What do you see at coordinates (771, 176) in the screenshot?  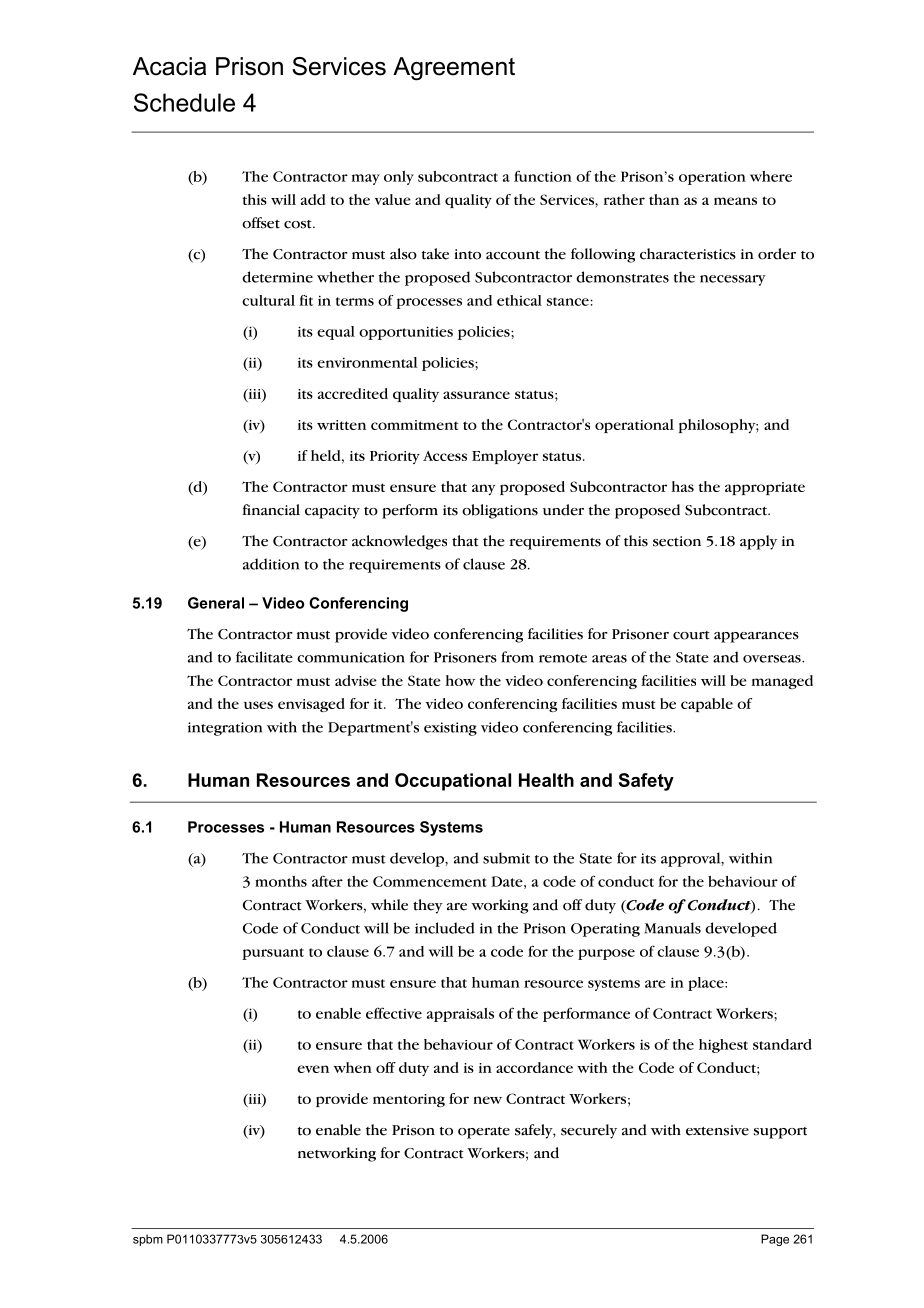 I see `where` at bounding box center [771, 176].
